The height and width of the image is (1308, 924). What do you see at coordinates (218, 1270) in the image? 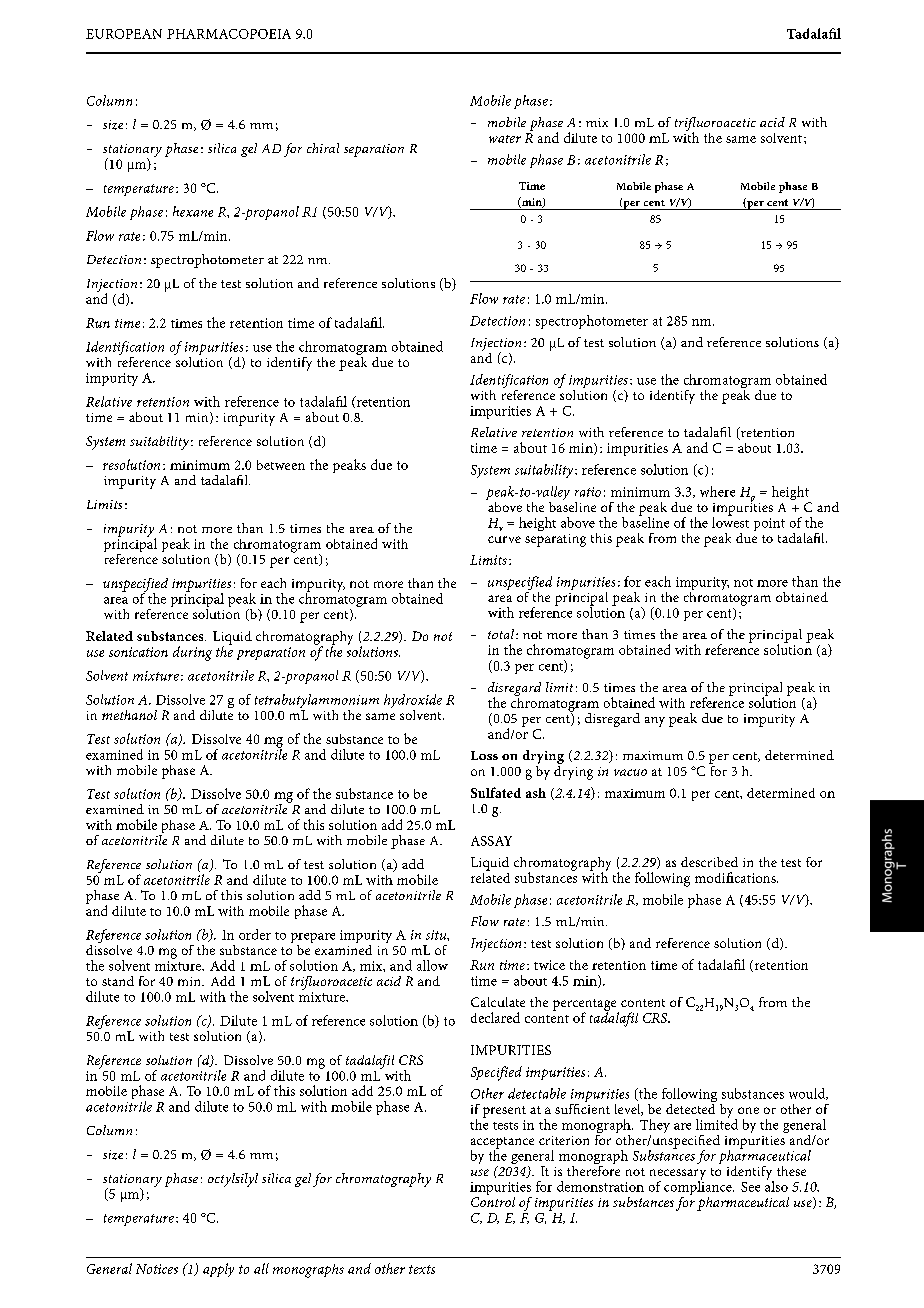
I see `apply` at bounding box center [218, 1270].
